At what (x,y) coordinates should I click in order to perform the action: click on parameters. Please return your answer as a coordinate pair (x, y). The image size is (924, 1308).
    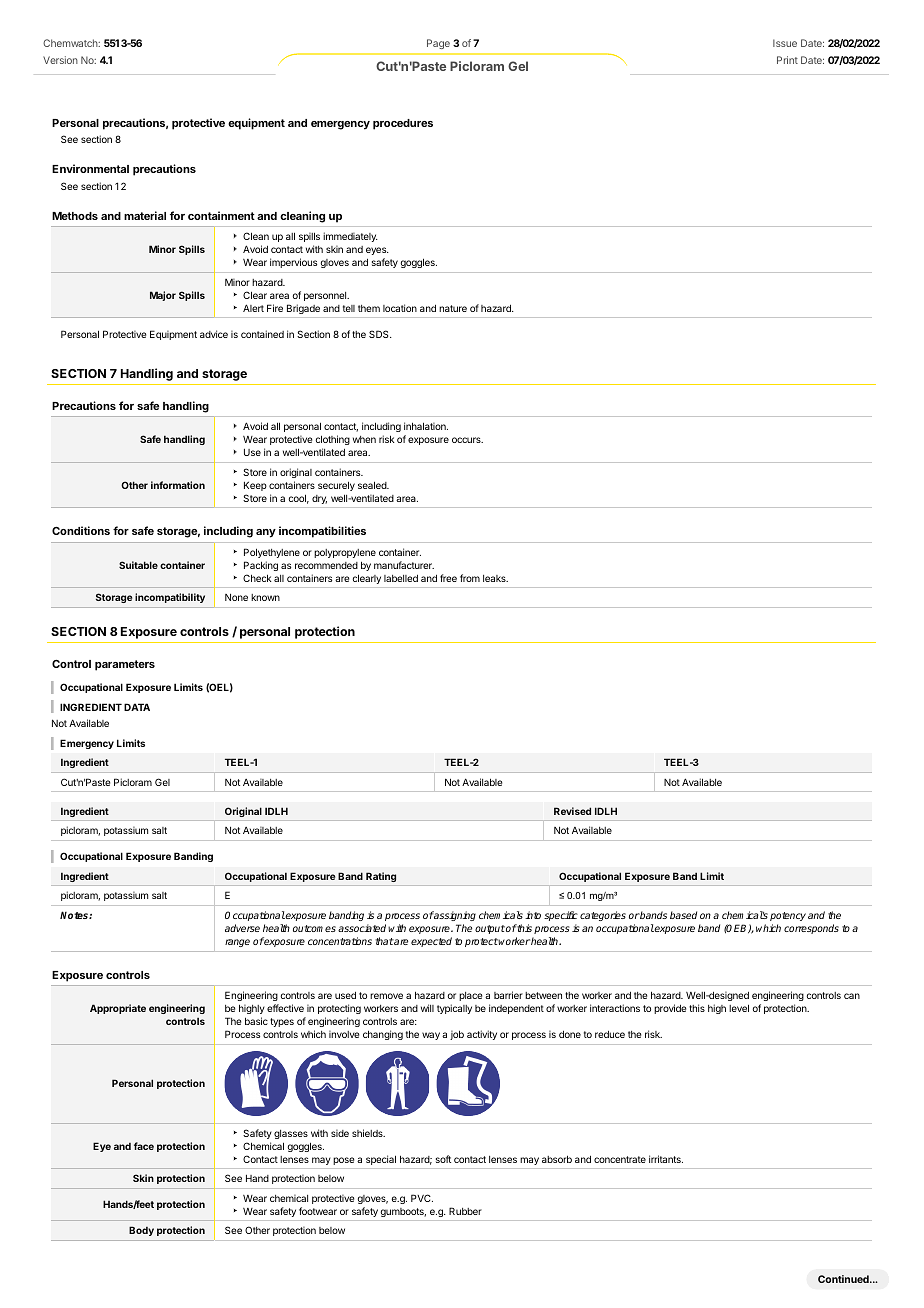
    Looking at the image, I should click on (125, 665).
